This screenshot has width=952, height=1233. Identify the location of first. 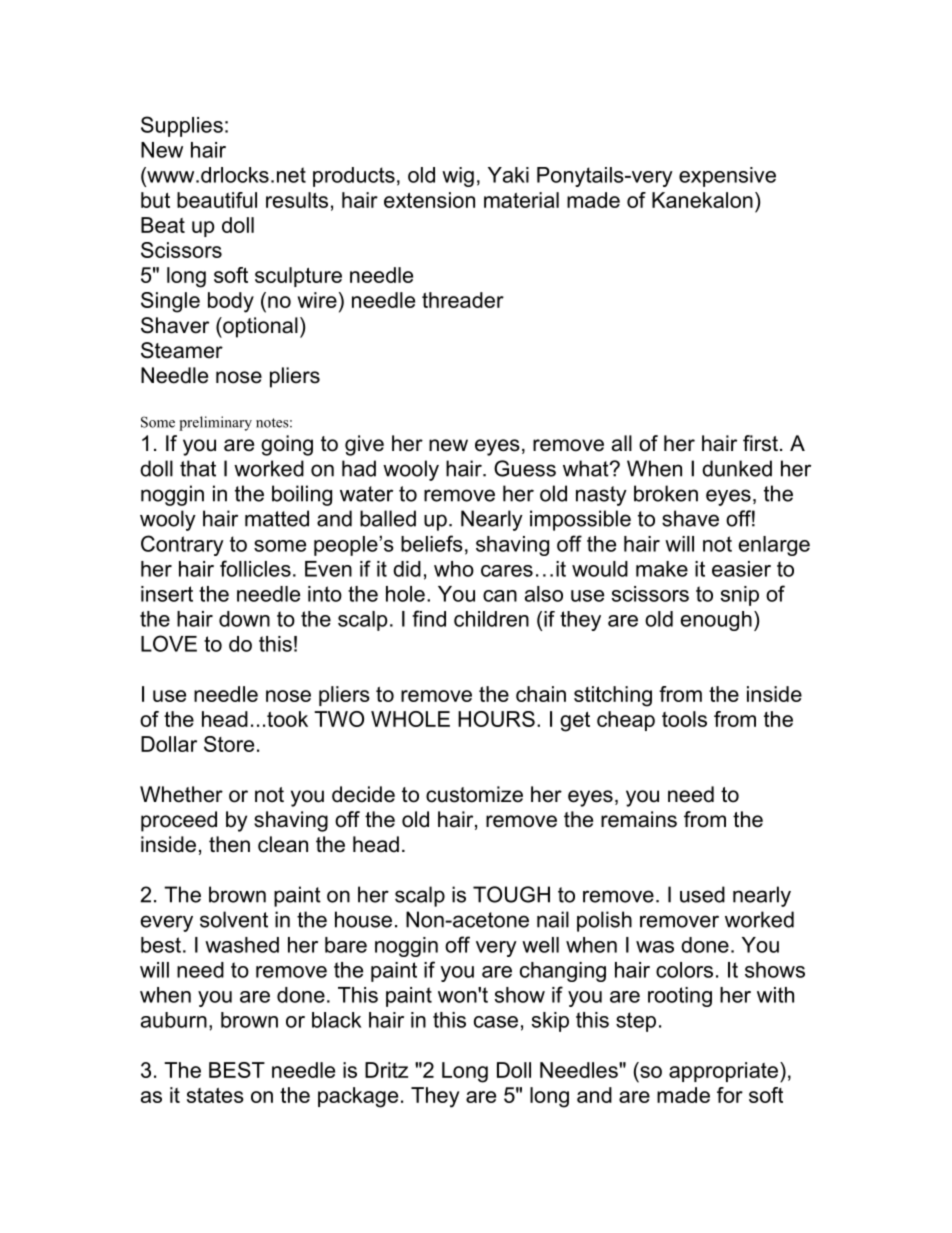
(760, 443).
